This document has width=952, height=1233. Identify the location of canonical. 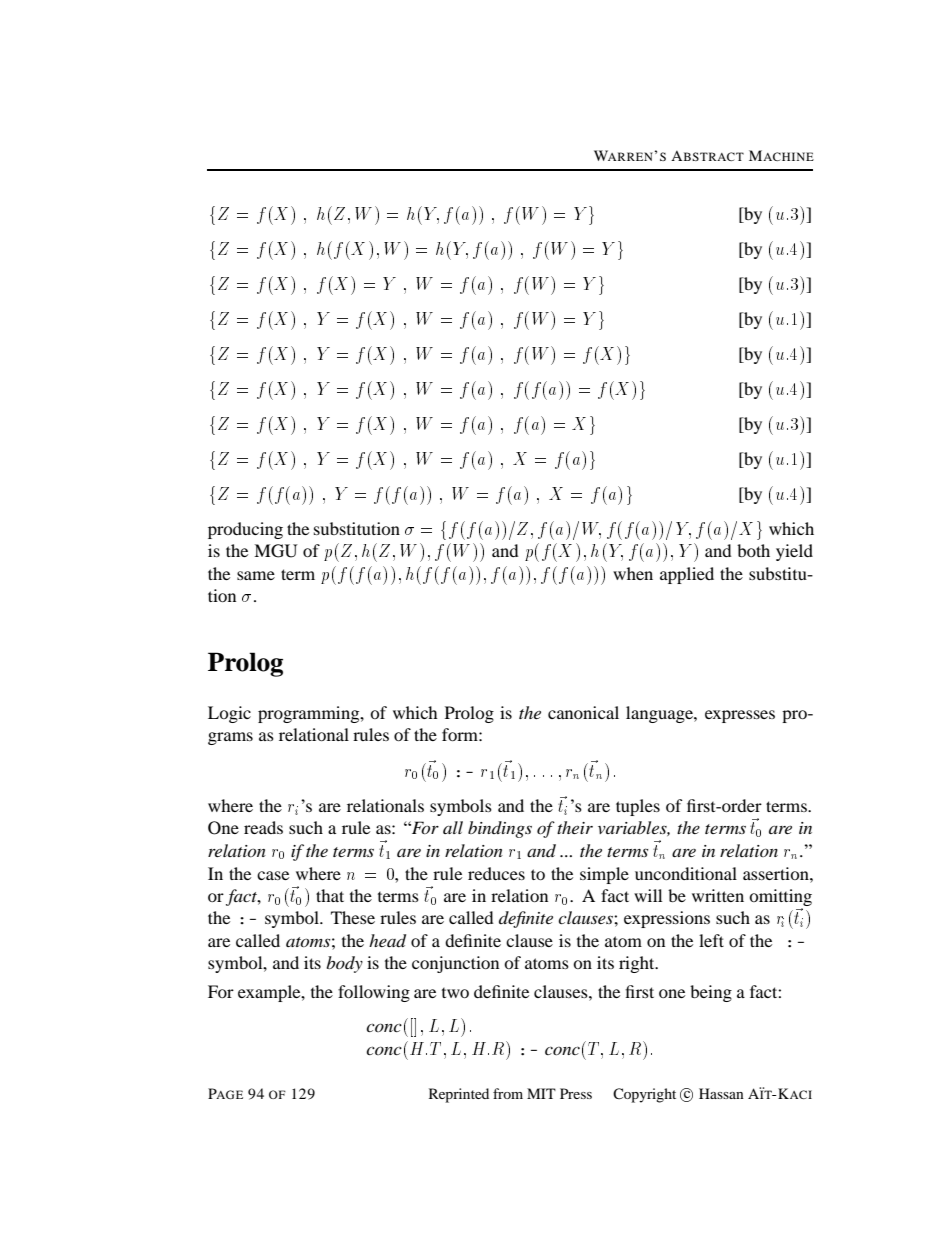
(583, 712).
